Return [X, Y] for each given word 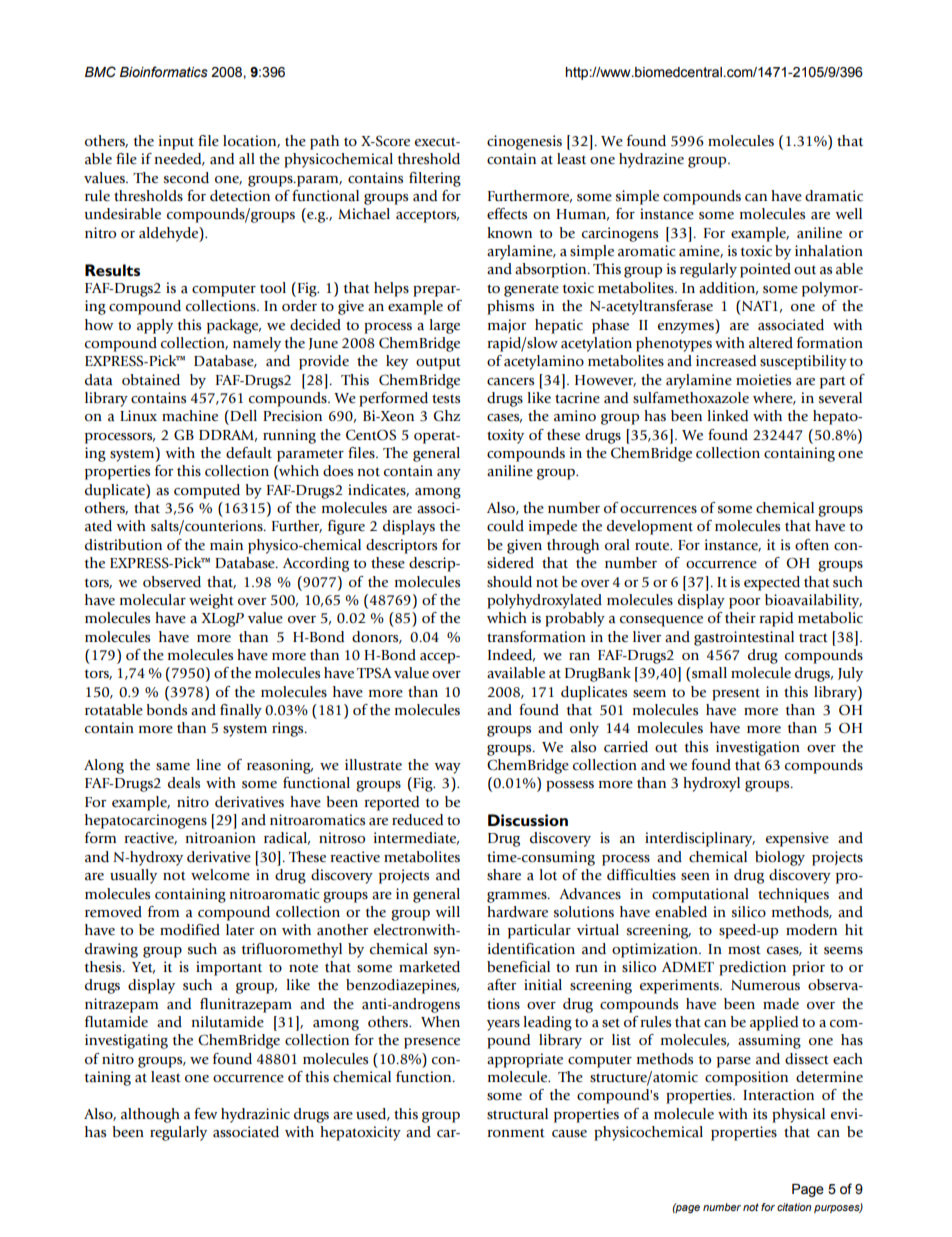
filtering [435, 179]
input [176, 142]
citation [794, 1207]
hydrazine [651, 160]
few [205, 1114]
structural [517, 1114]
